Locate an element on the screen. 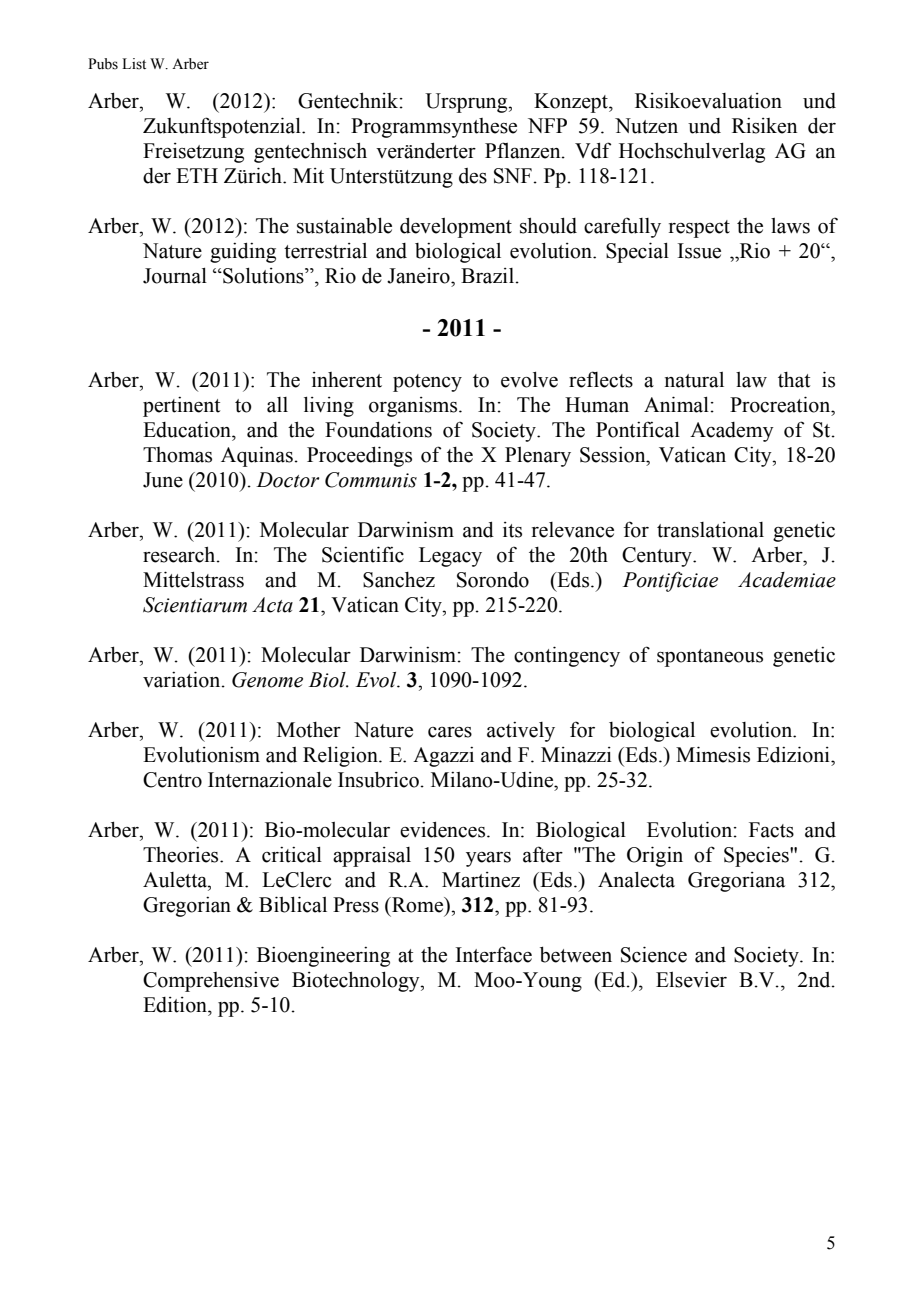  Issue is located at coordinates (699, 251).
